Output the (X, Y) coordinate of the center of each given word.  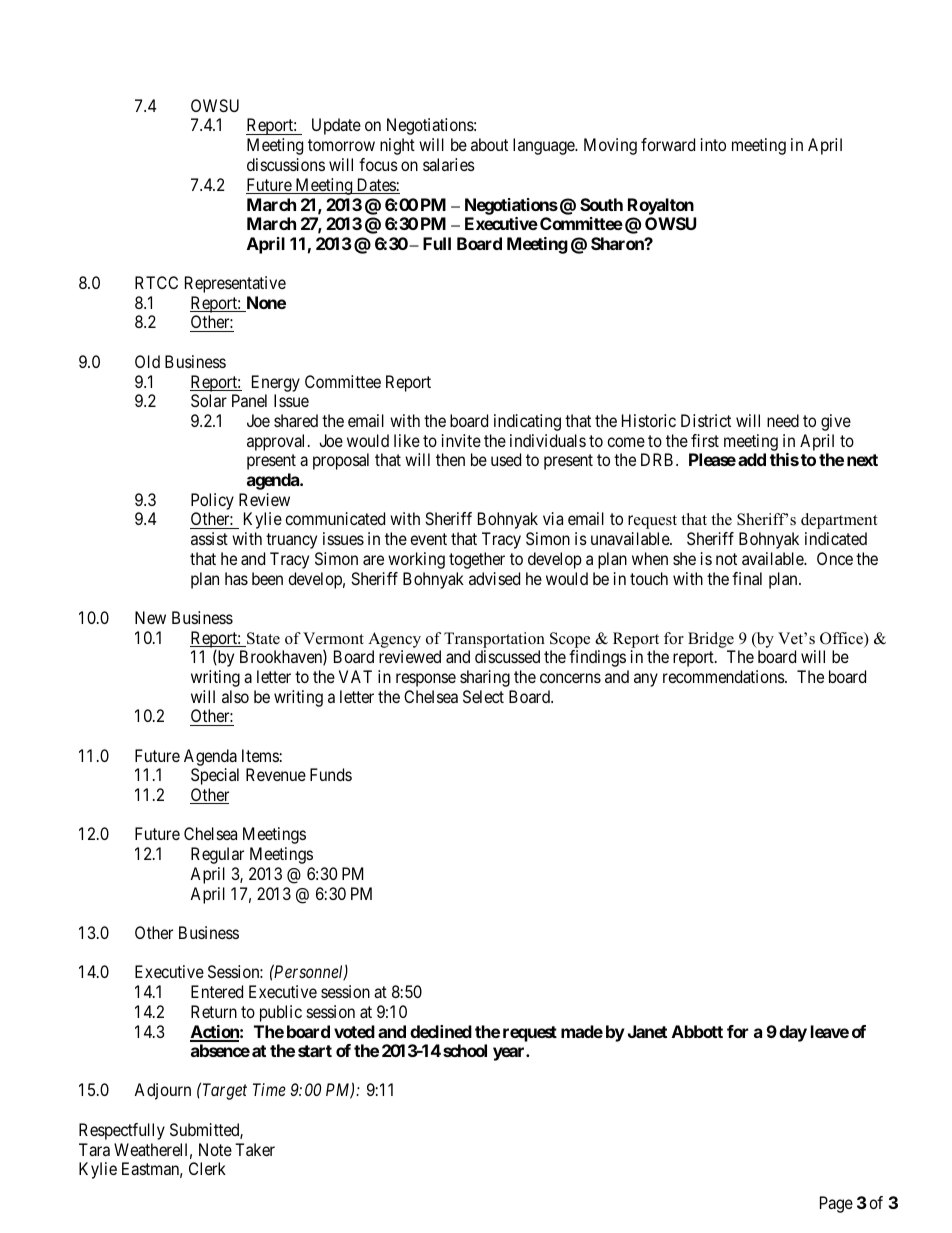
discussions (286, 164)
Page (836, 1204)
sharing (485, 678)
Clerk (207, 1168)
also (235, 696)
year (510, 1054)
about (489, 144)
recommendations (724, 676)
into (713, 144)
